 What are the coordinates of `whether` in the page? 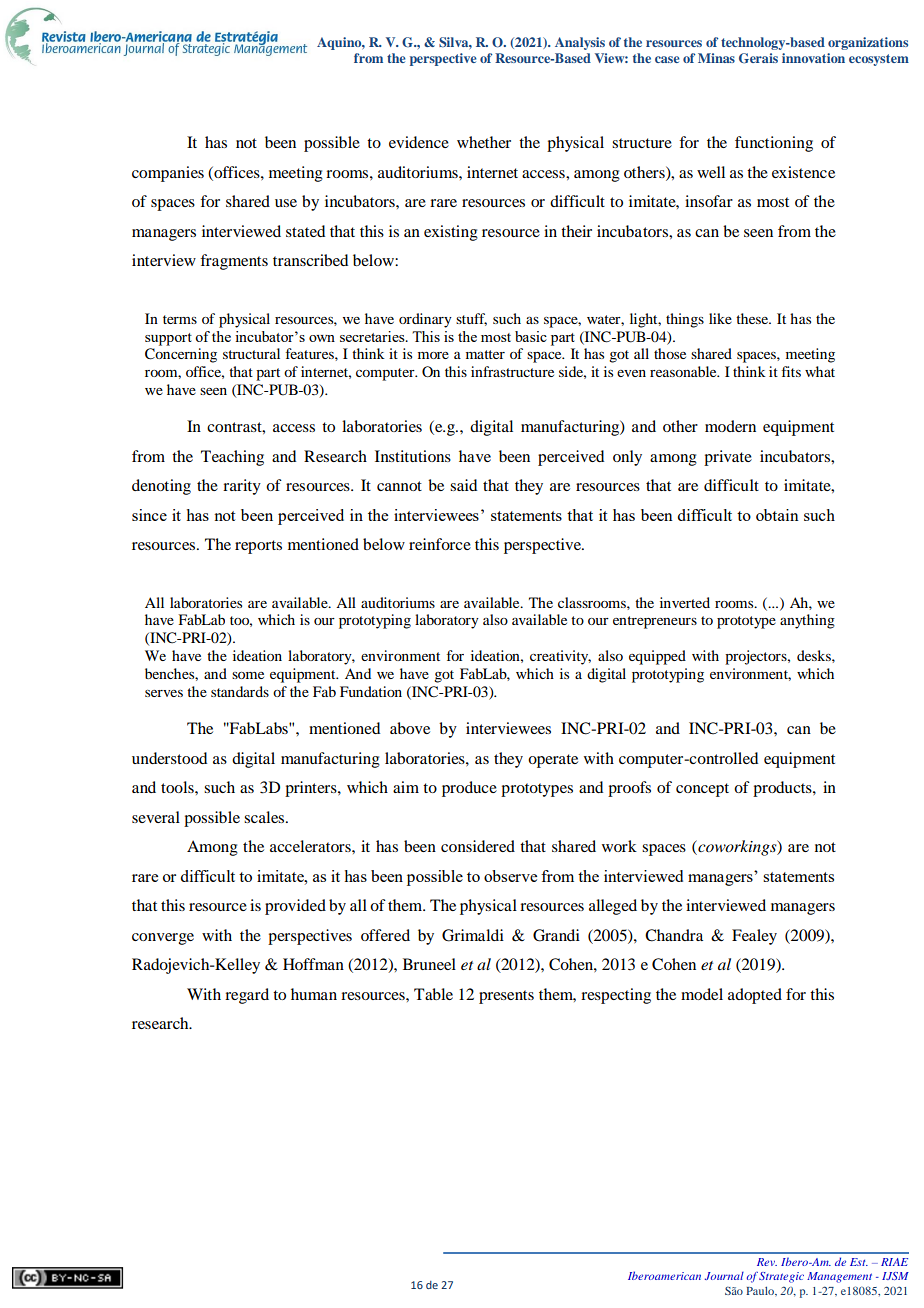 It's located at (484, 142).
